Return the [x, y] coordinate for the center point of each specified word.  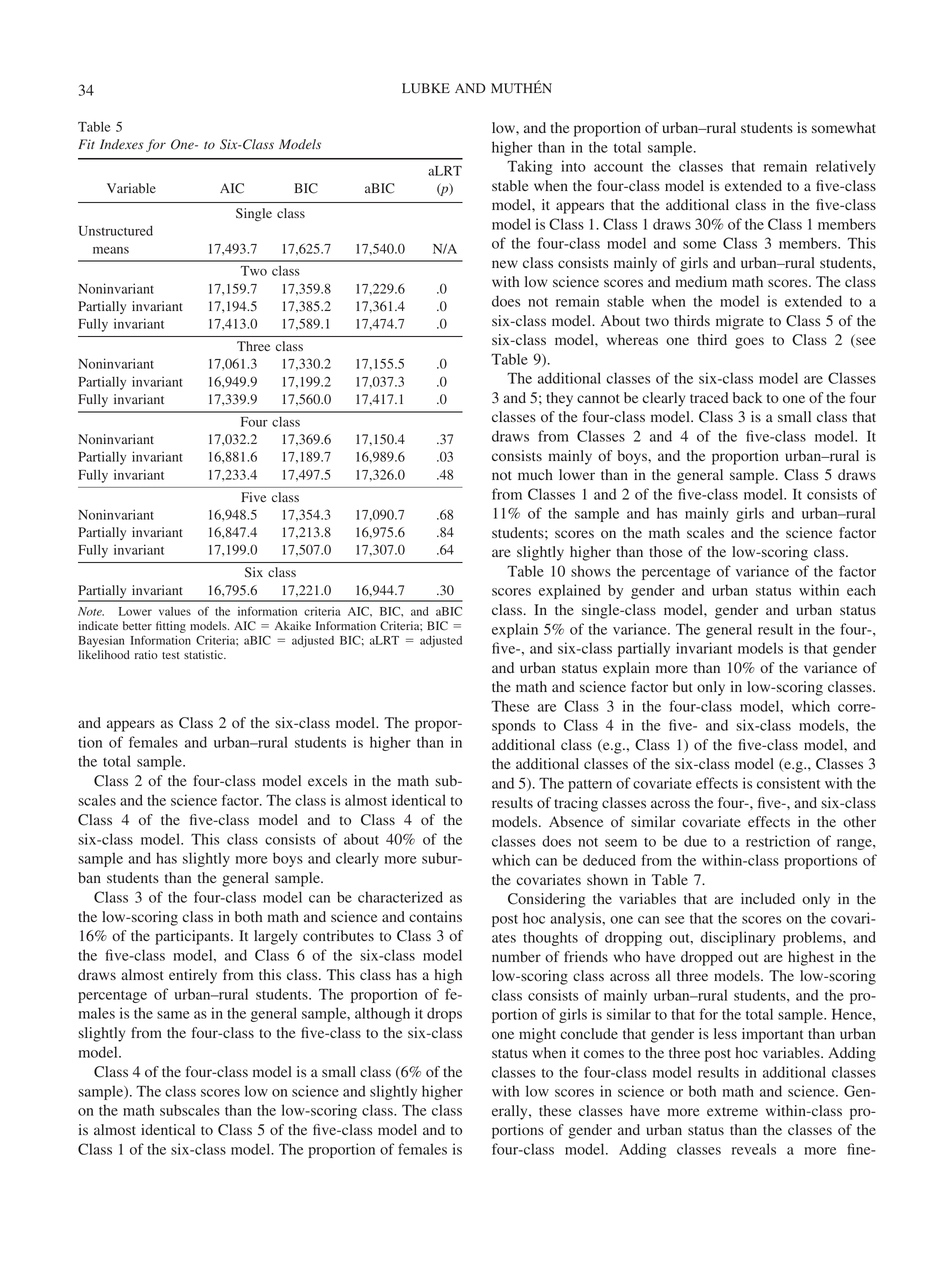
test [171, 655]
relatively [846, 167]
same [173, 1015]
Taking [530, 167]
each [861, 590]
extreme [732, 1111]
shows [591, 571]
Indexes [122, 144]
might [537, 1035]
